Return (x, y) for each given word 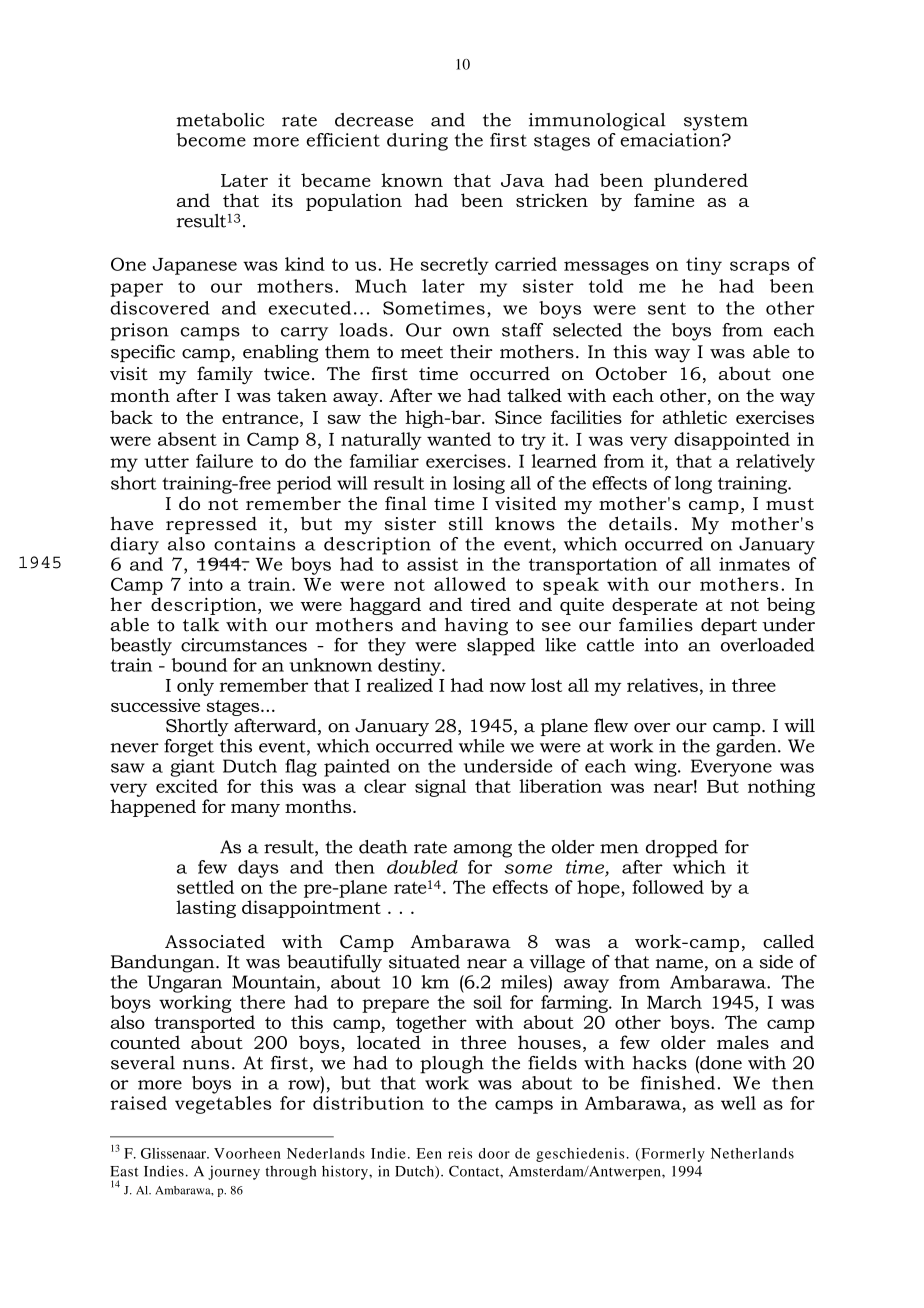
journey (234, 1172)
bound (199, 665)
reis (460, 1153)
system (716, 122)
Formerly (672, 1155)
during (417, 142)
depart (729, 626)
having (476, 626)
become (211, 140)
